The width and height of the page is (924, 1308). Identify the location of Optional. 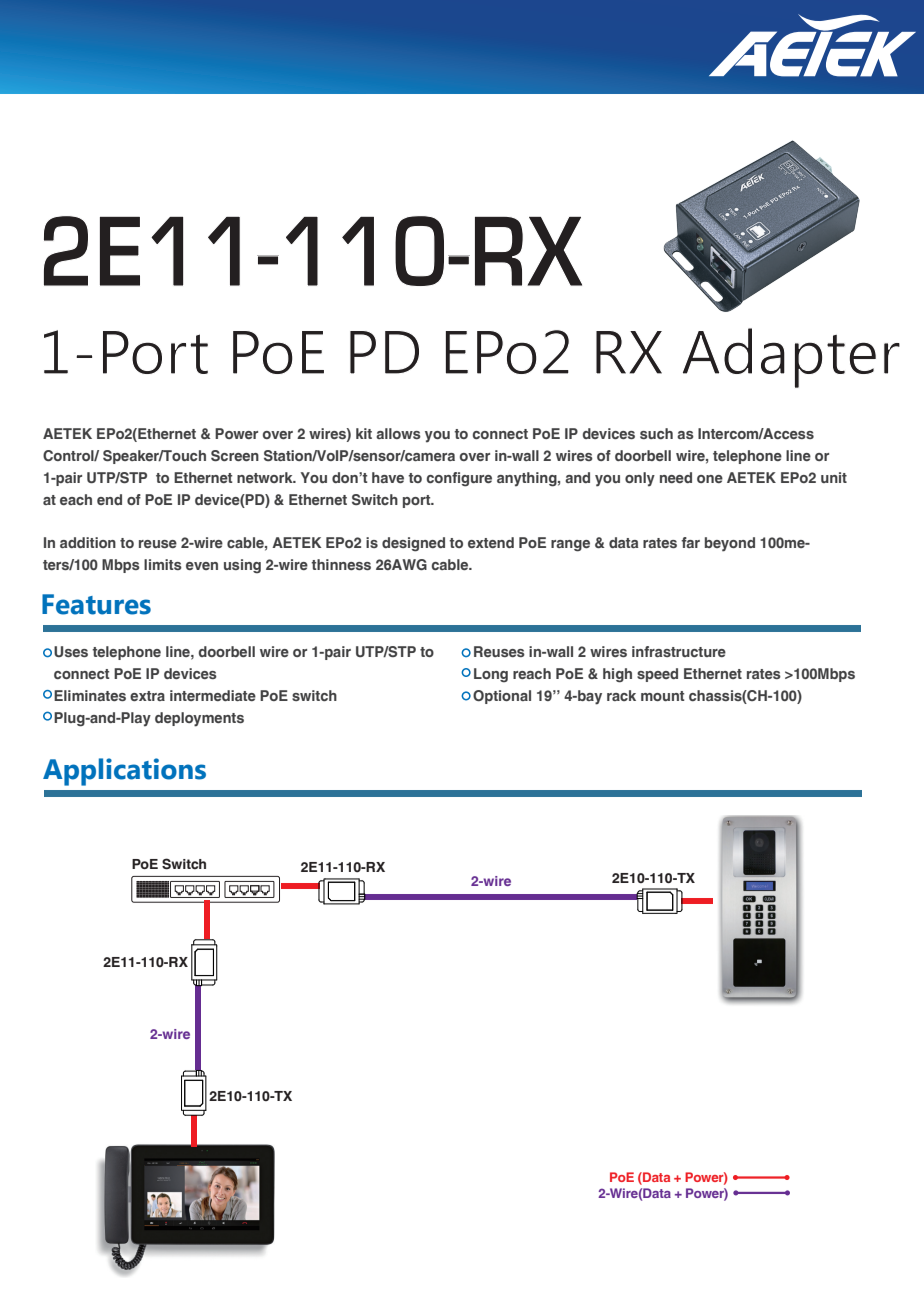
(502, 697).
